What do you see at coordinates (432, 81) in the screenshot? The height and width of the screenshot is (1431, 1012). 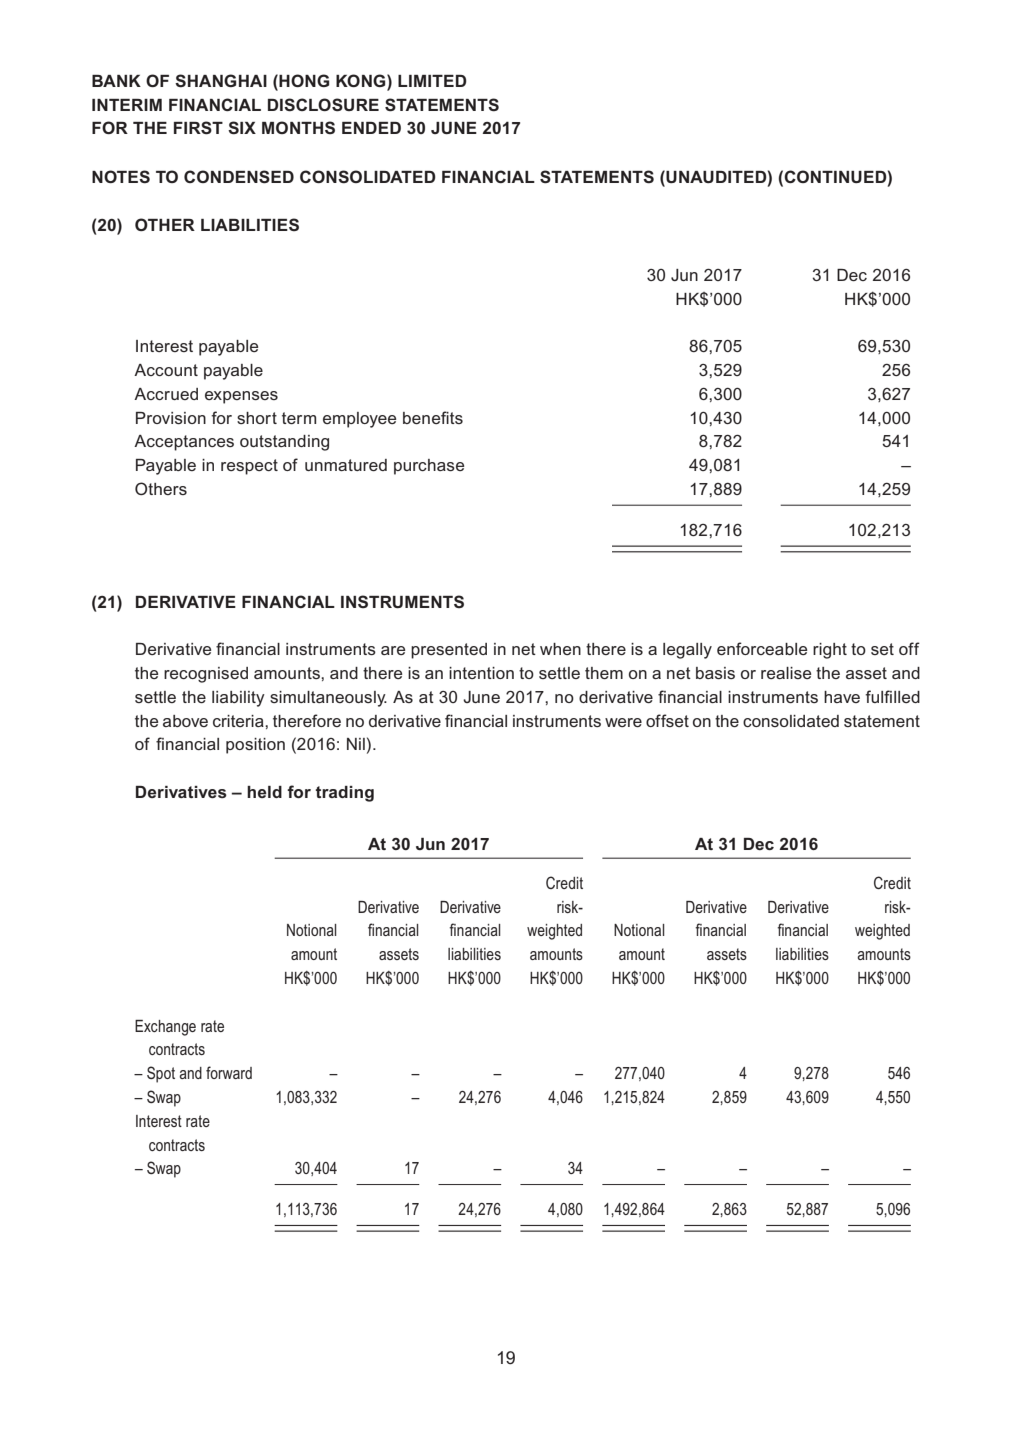 I see `LIMITED` at bounding box center [432, 81].
